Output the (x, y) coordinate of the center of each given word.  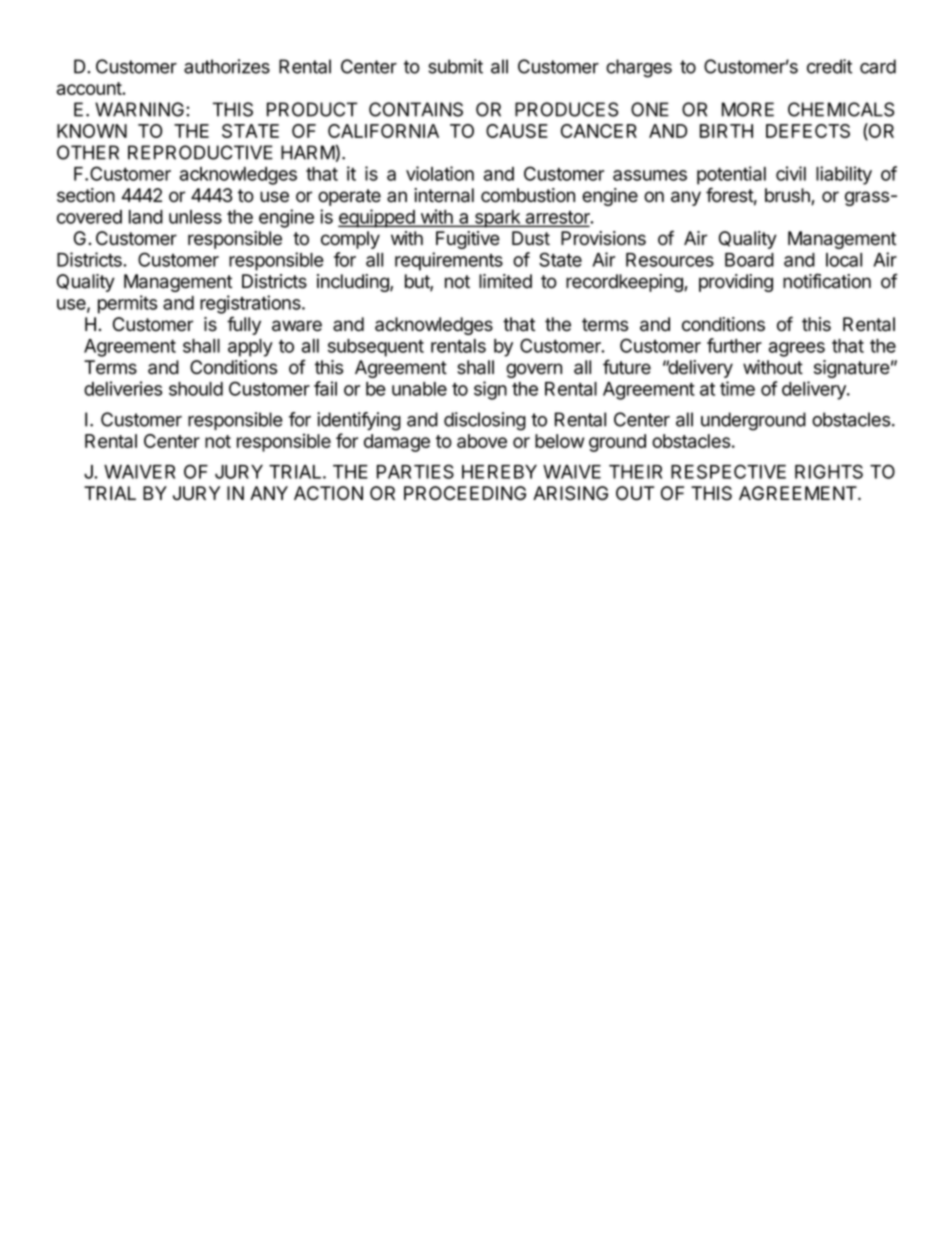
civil (791, 173)
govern (534, 370)
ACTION (328, 493)
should (196, 389)
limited (505, 281)
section (86, 195)
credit (829, 66)
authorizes (227, 66)
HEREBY (499, 472)
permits (127, 304)
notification (827, 281)
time (737, 388)
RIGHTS (829, 471)
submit (455, 66)
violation (440, 173)
